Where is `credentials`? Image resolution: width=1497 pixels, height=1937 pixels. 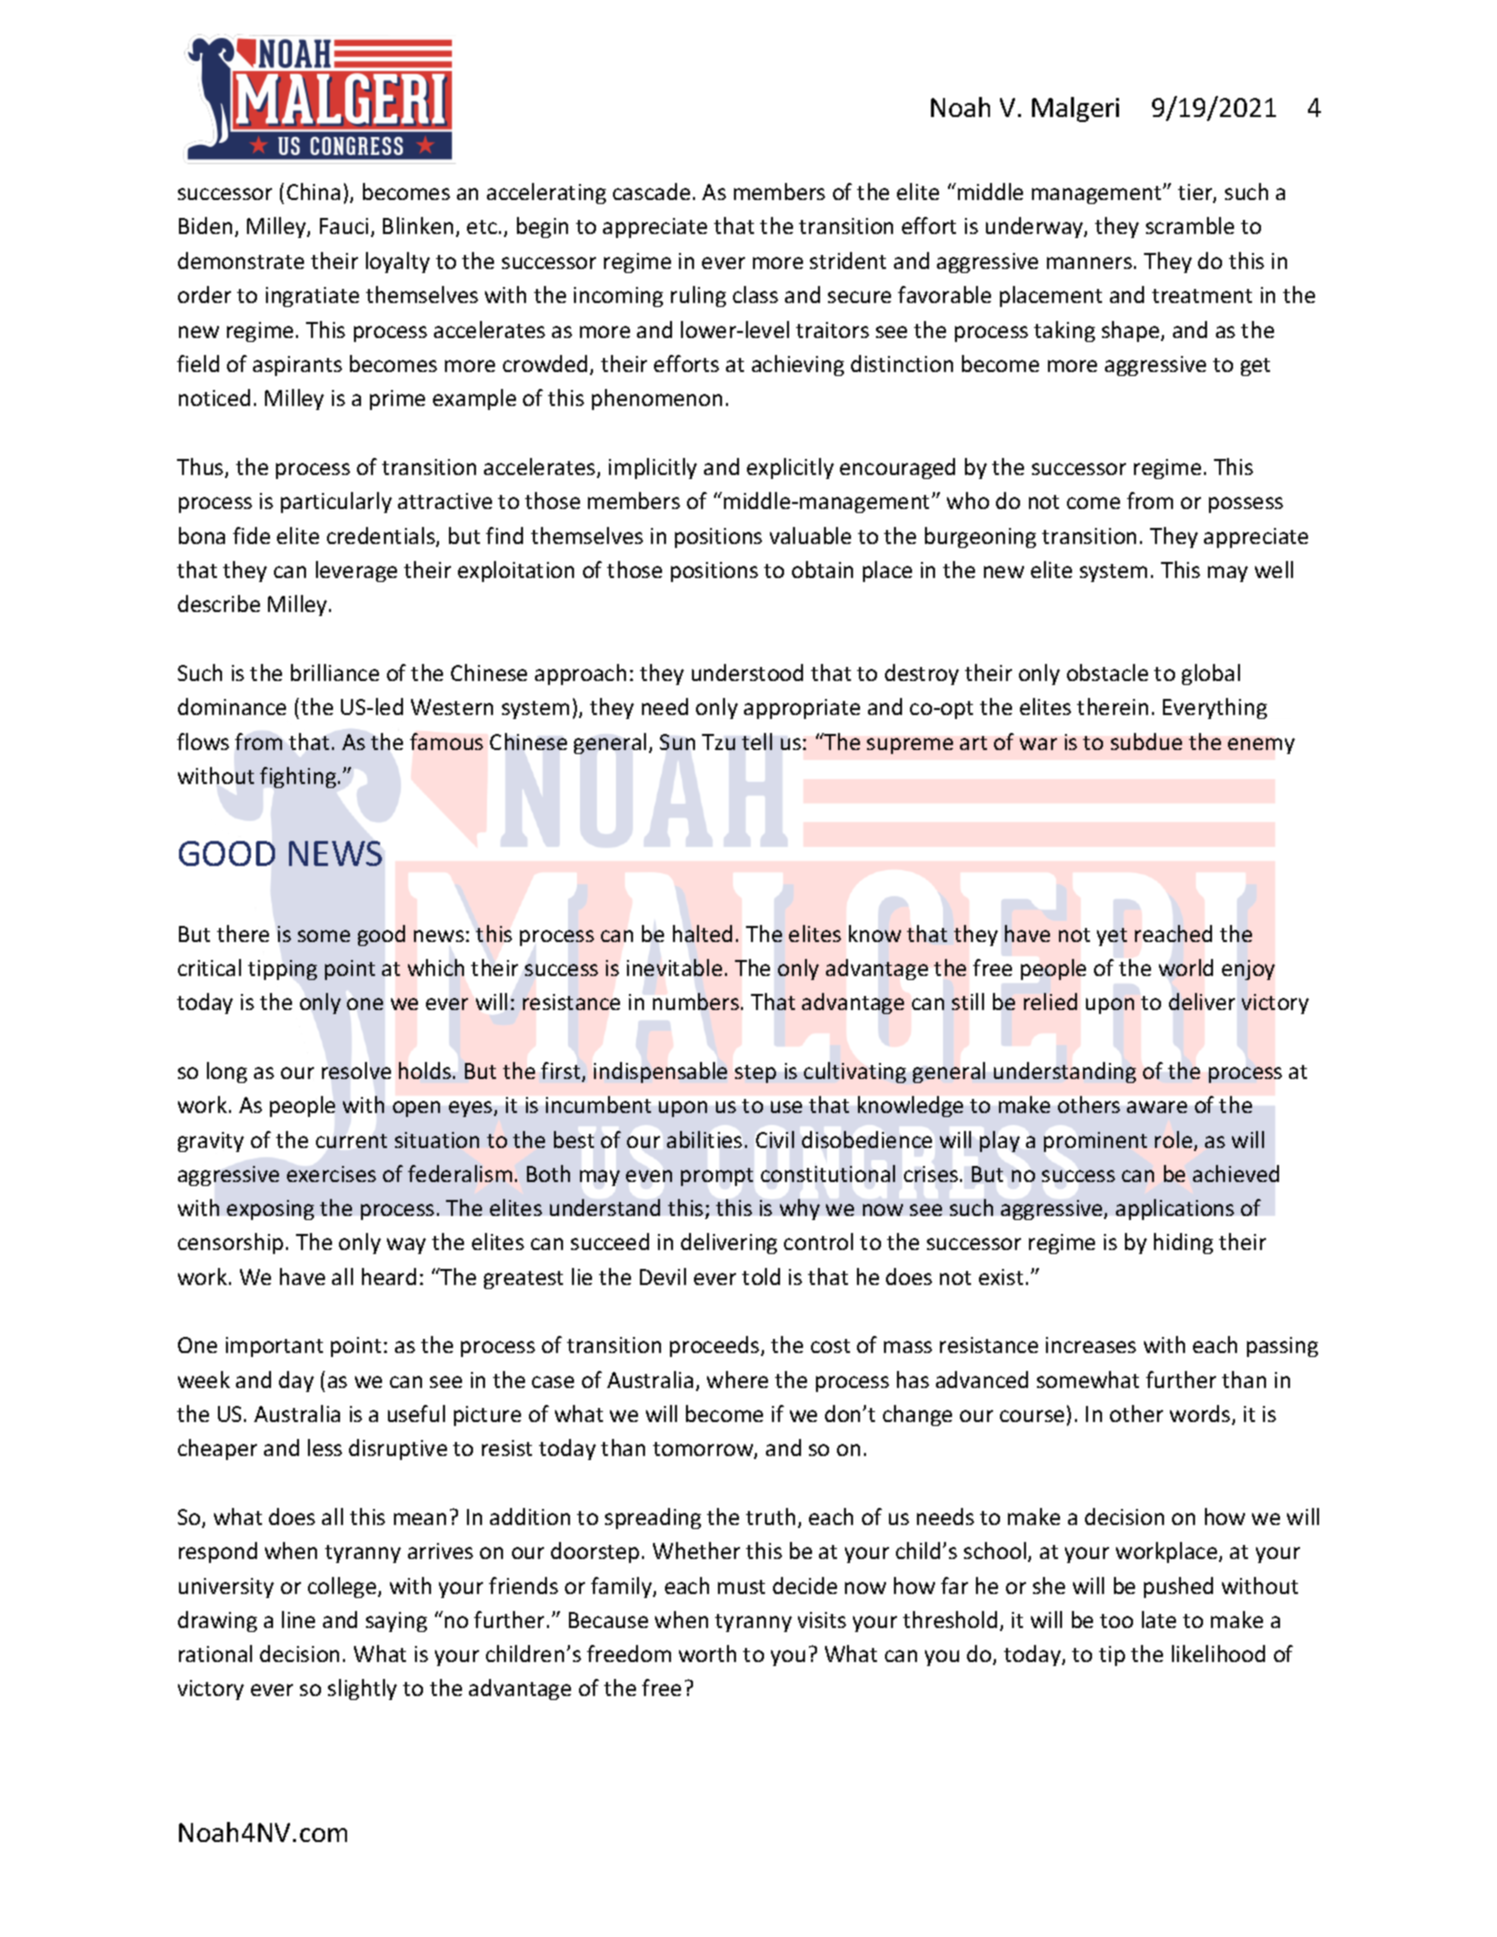
credentials is located at coordinates (382, 537).
